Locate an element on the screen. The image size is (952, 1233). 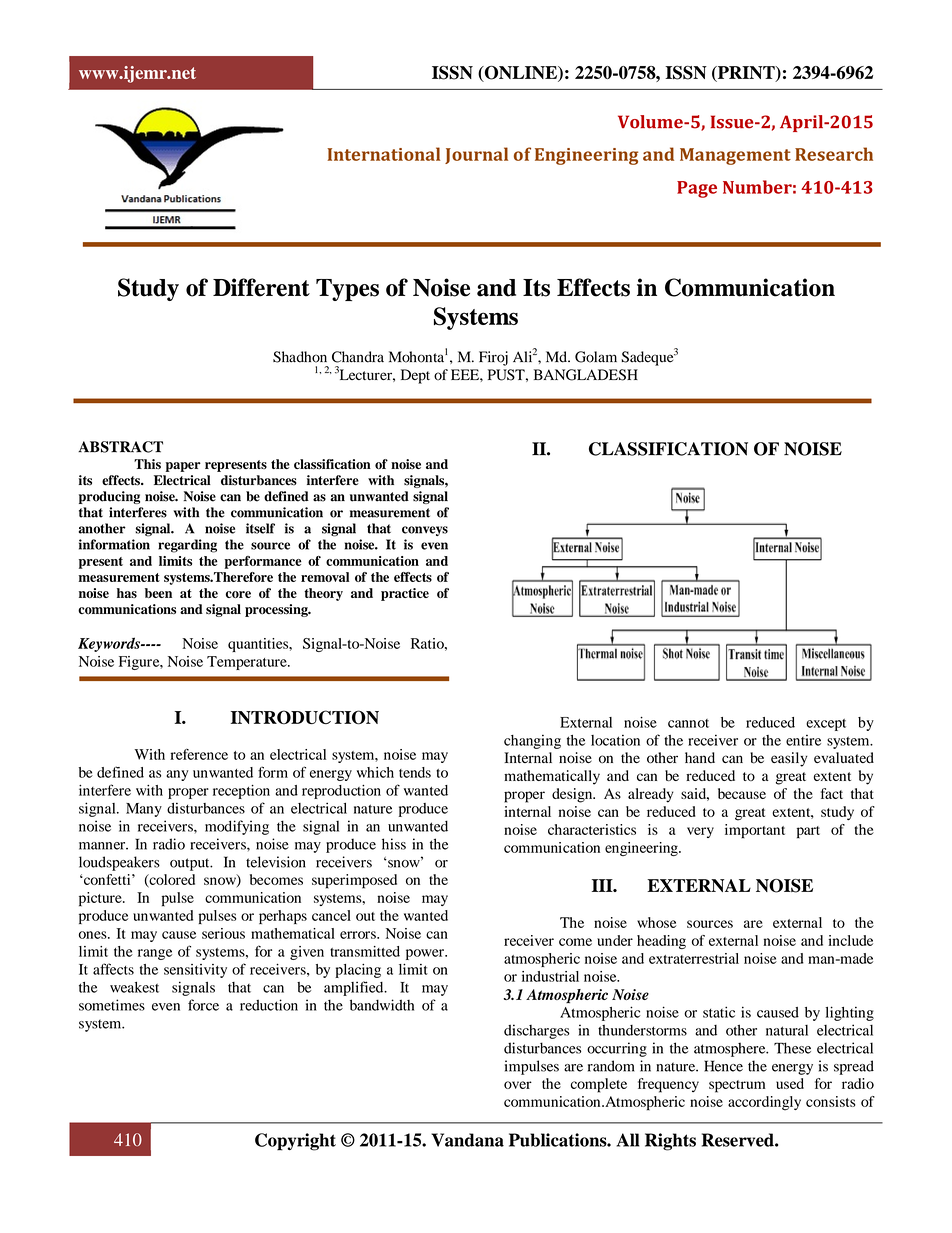
Temperature is located at coordinates (248, 663).
